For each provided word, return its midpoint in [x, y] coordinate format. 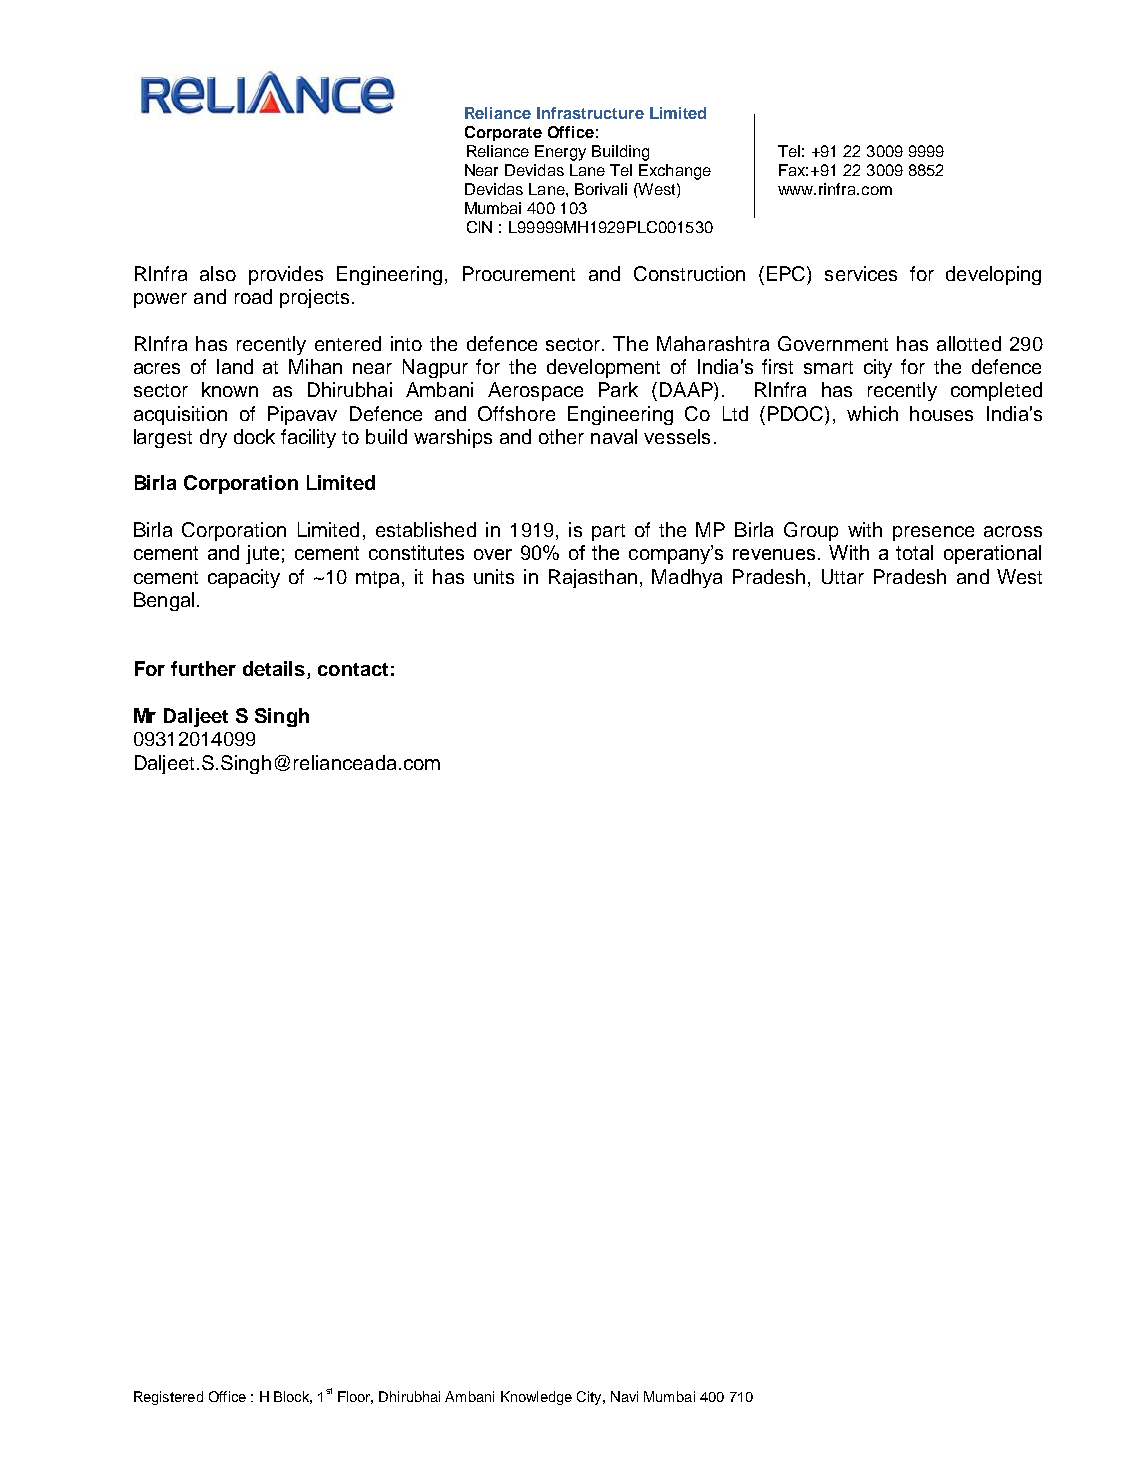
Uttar [843, 576]
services [861, 273]
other [561, 436]
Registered [168, 1398]
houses [941, 413]
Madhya [687, 578]
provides [286, 275]
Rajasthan [593, 578]
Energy [560, 153]
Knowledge [536, 1398]
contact [353, 669]
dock [254, 436]
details [274, 668]
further [203, 668]
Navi [624, 1396]
